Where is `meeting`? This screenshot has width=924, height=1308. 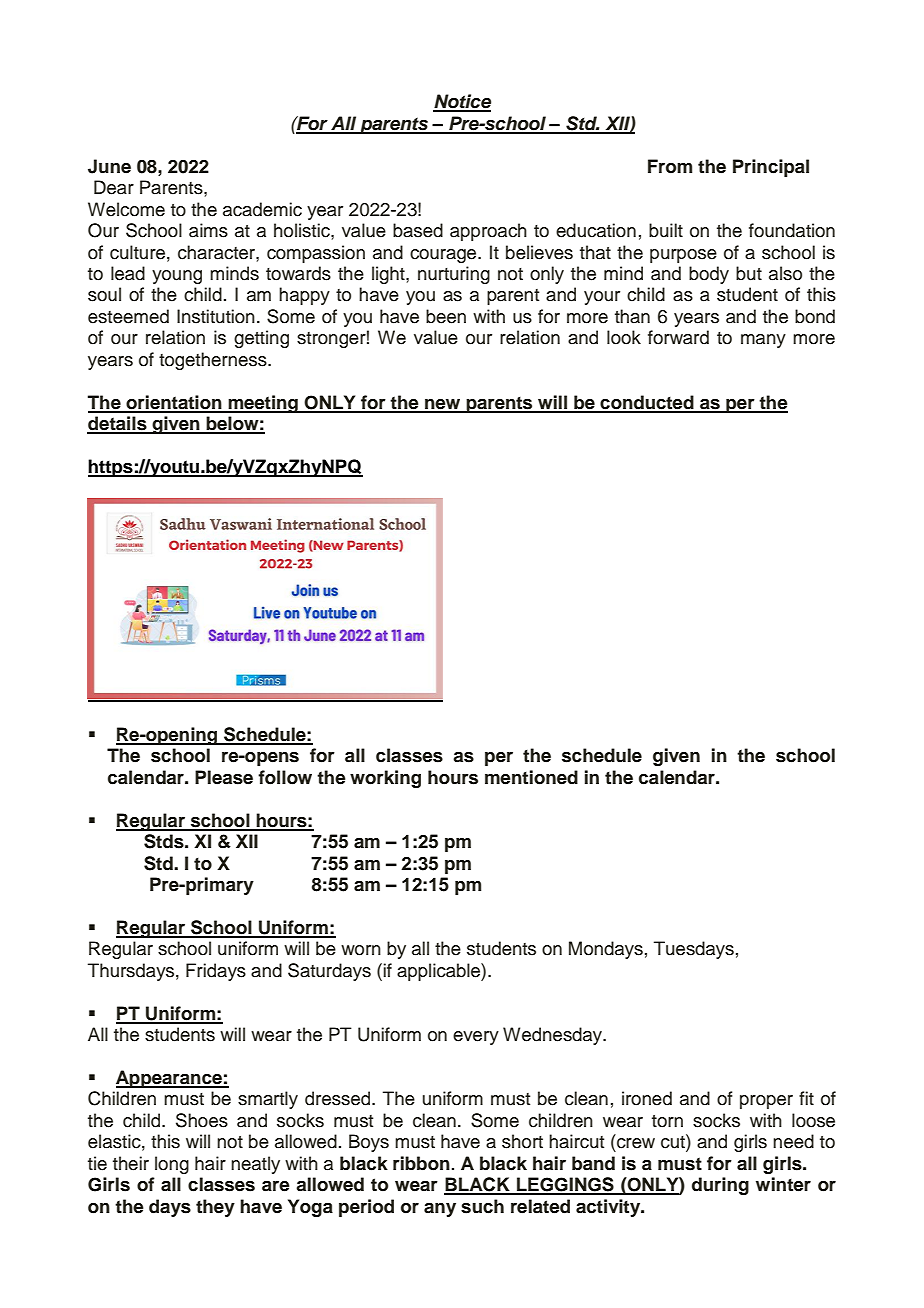 meeting is located at coordinates (263, 404).
